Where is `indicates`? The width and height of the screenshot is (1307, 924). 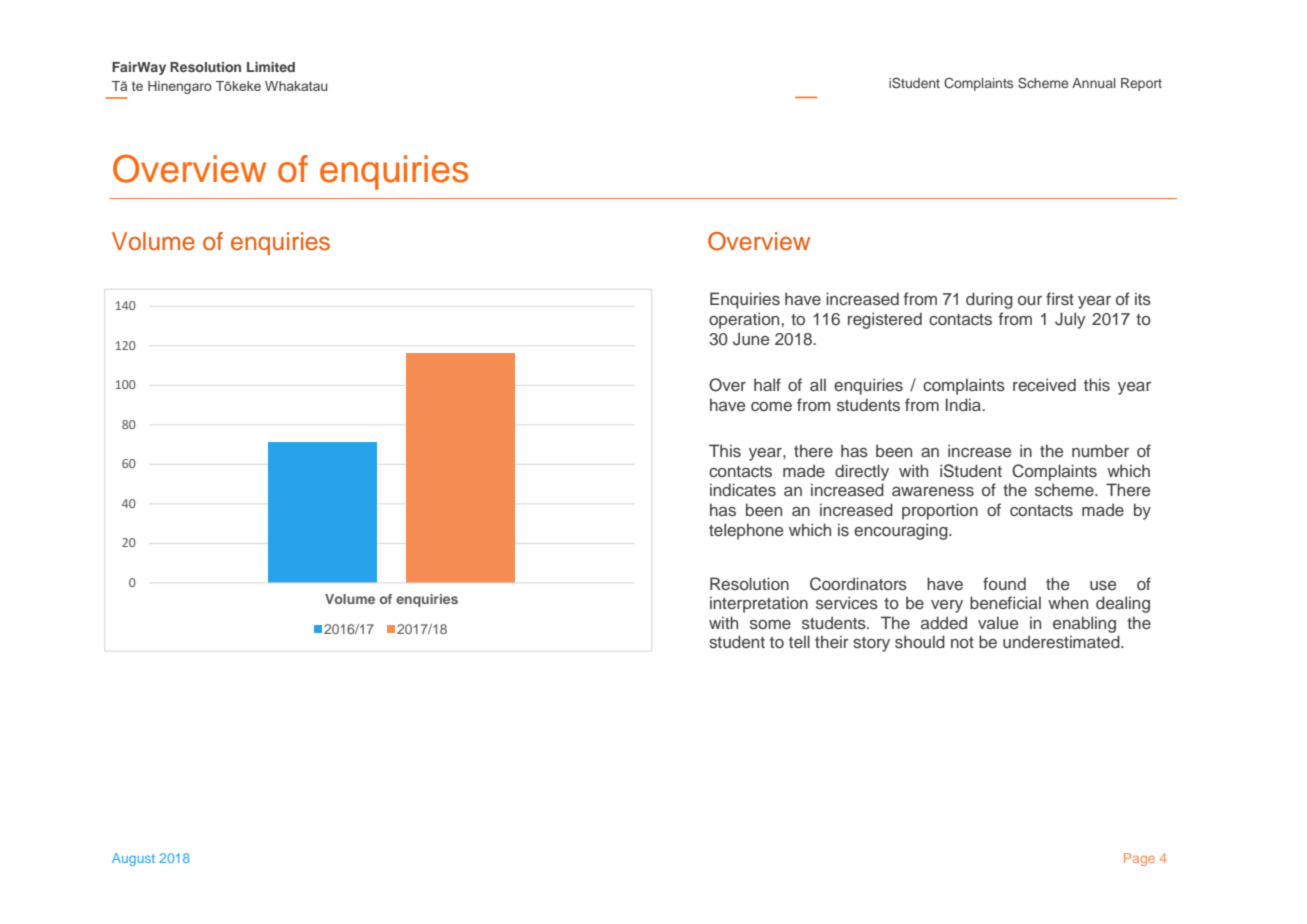 indicates is located at coordinates (743, 489).
